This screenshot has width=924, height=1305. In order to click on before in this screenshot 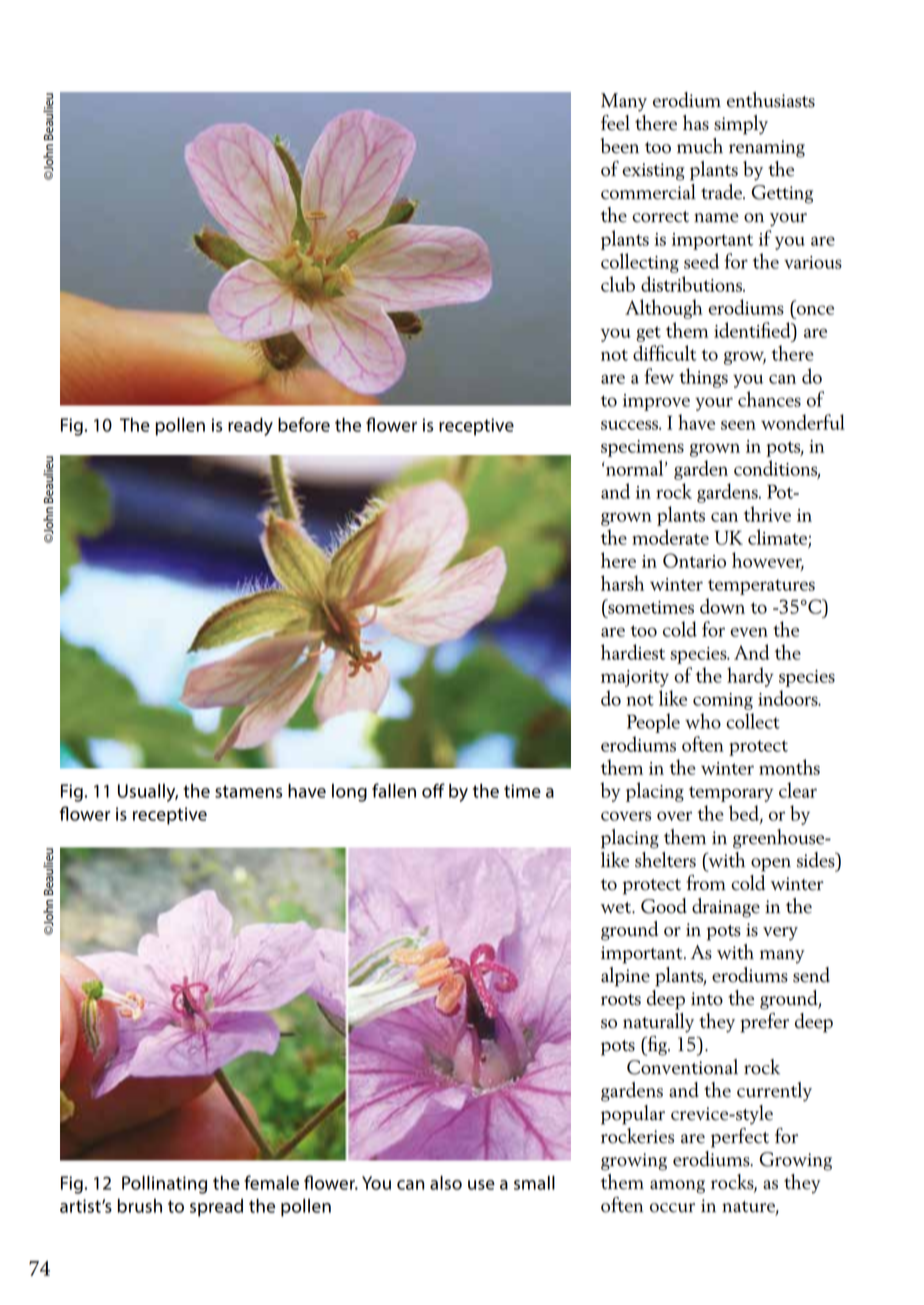, I will do `click(304, 424)`.
